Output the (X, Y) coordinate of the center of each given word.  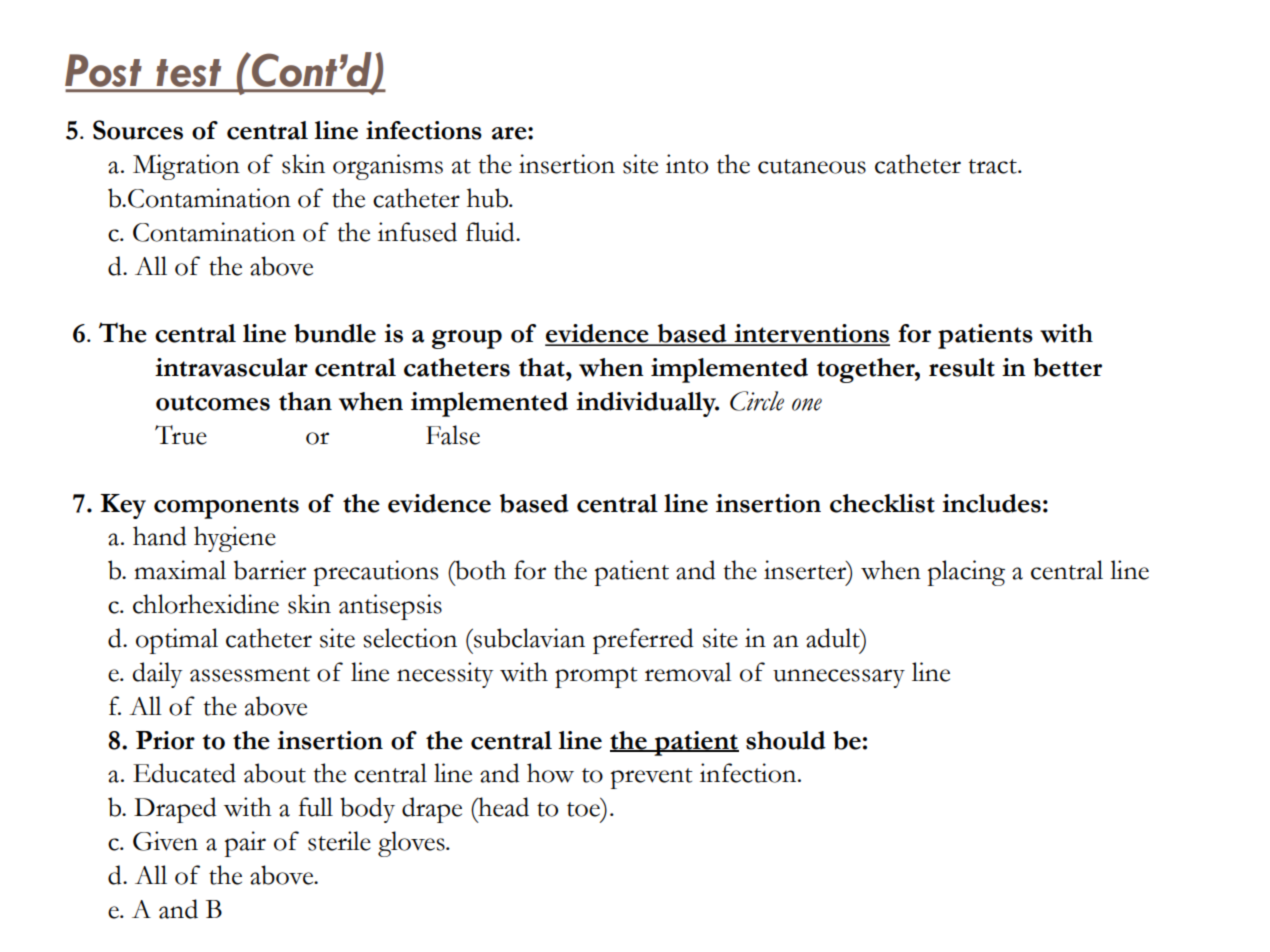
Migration (186, 167)
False (453, 435)
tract (993, 166)
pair (245, 844)
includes (991, 503)
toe (583, 809)
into (687, 164)
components (226, 508)
